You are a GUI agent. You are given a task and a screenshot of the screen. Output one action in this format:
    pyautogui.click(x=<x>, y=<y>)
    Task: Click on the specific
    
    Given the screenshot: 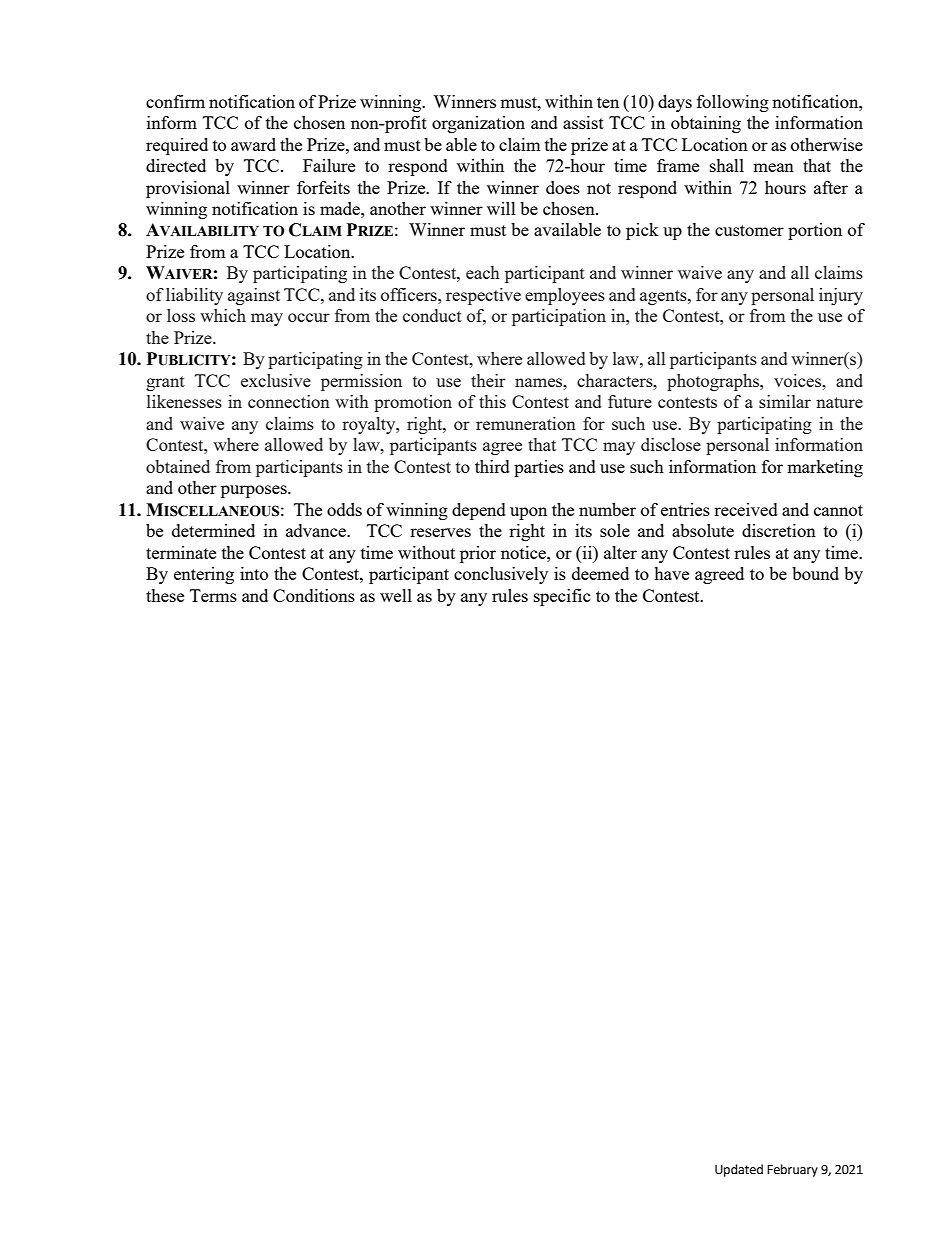 What is the action you would take?
    pyautogui.click(x=562, y=597)
